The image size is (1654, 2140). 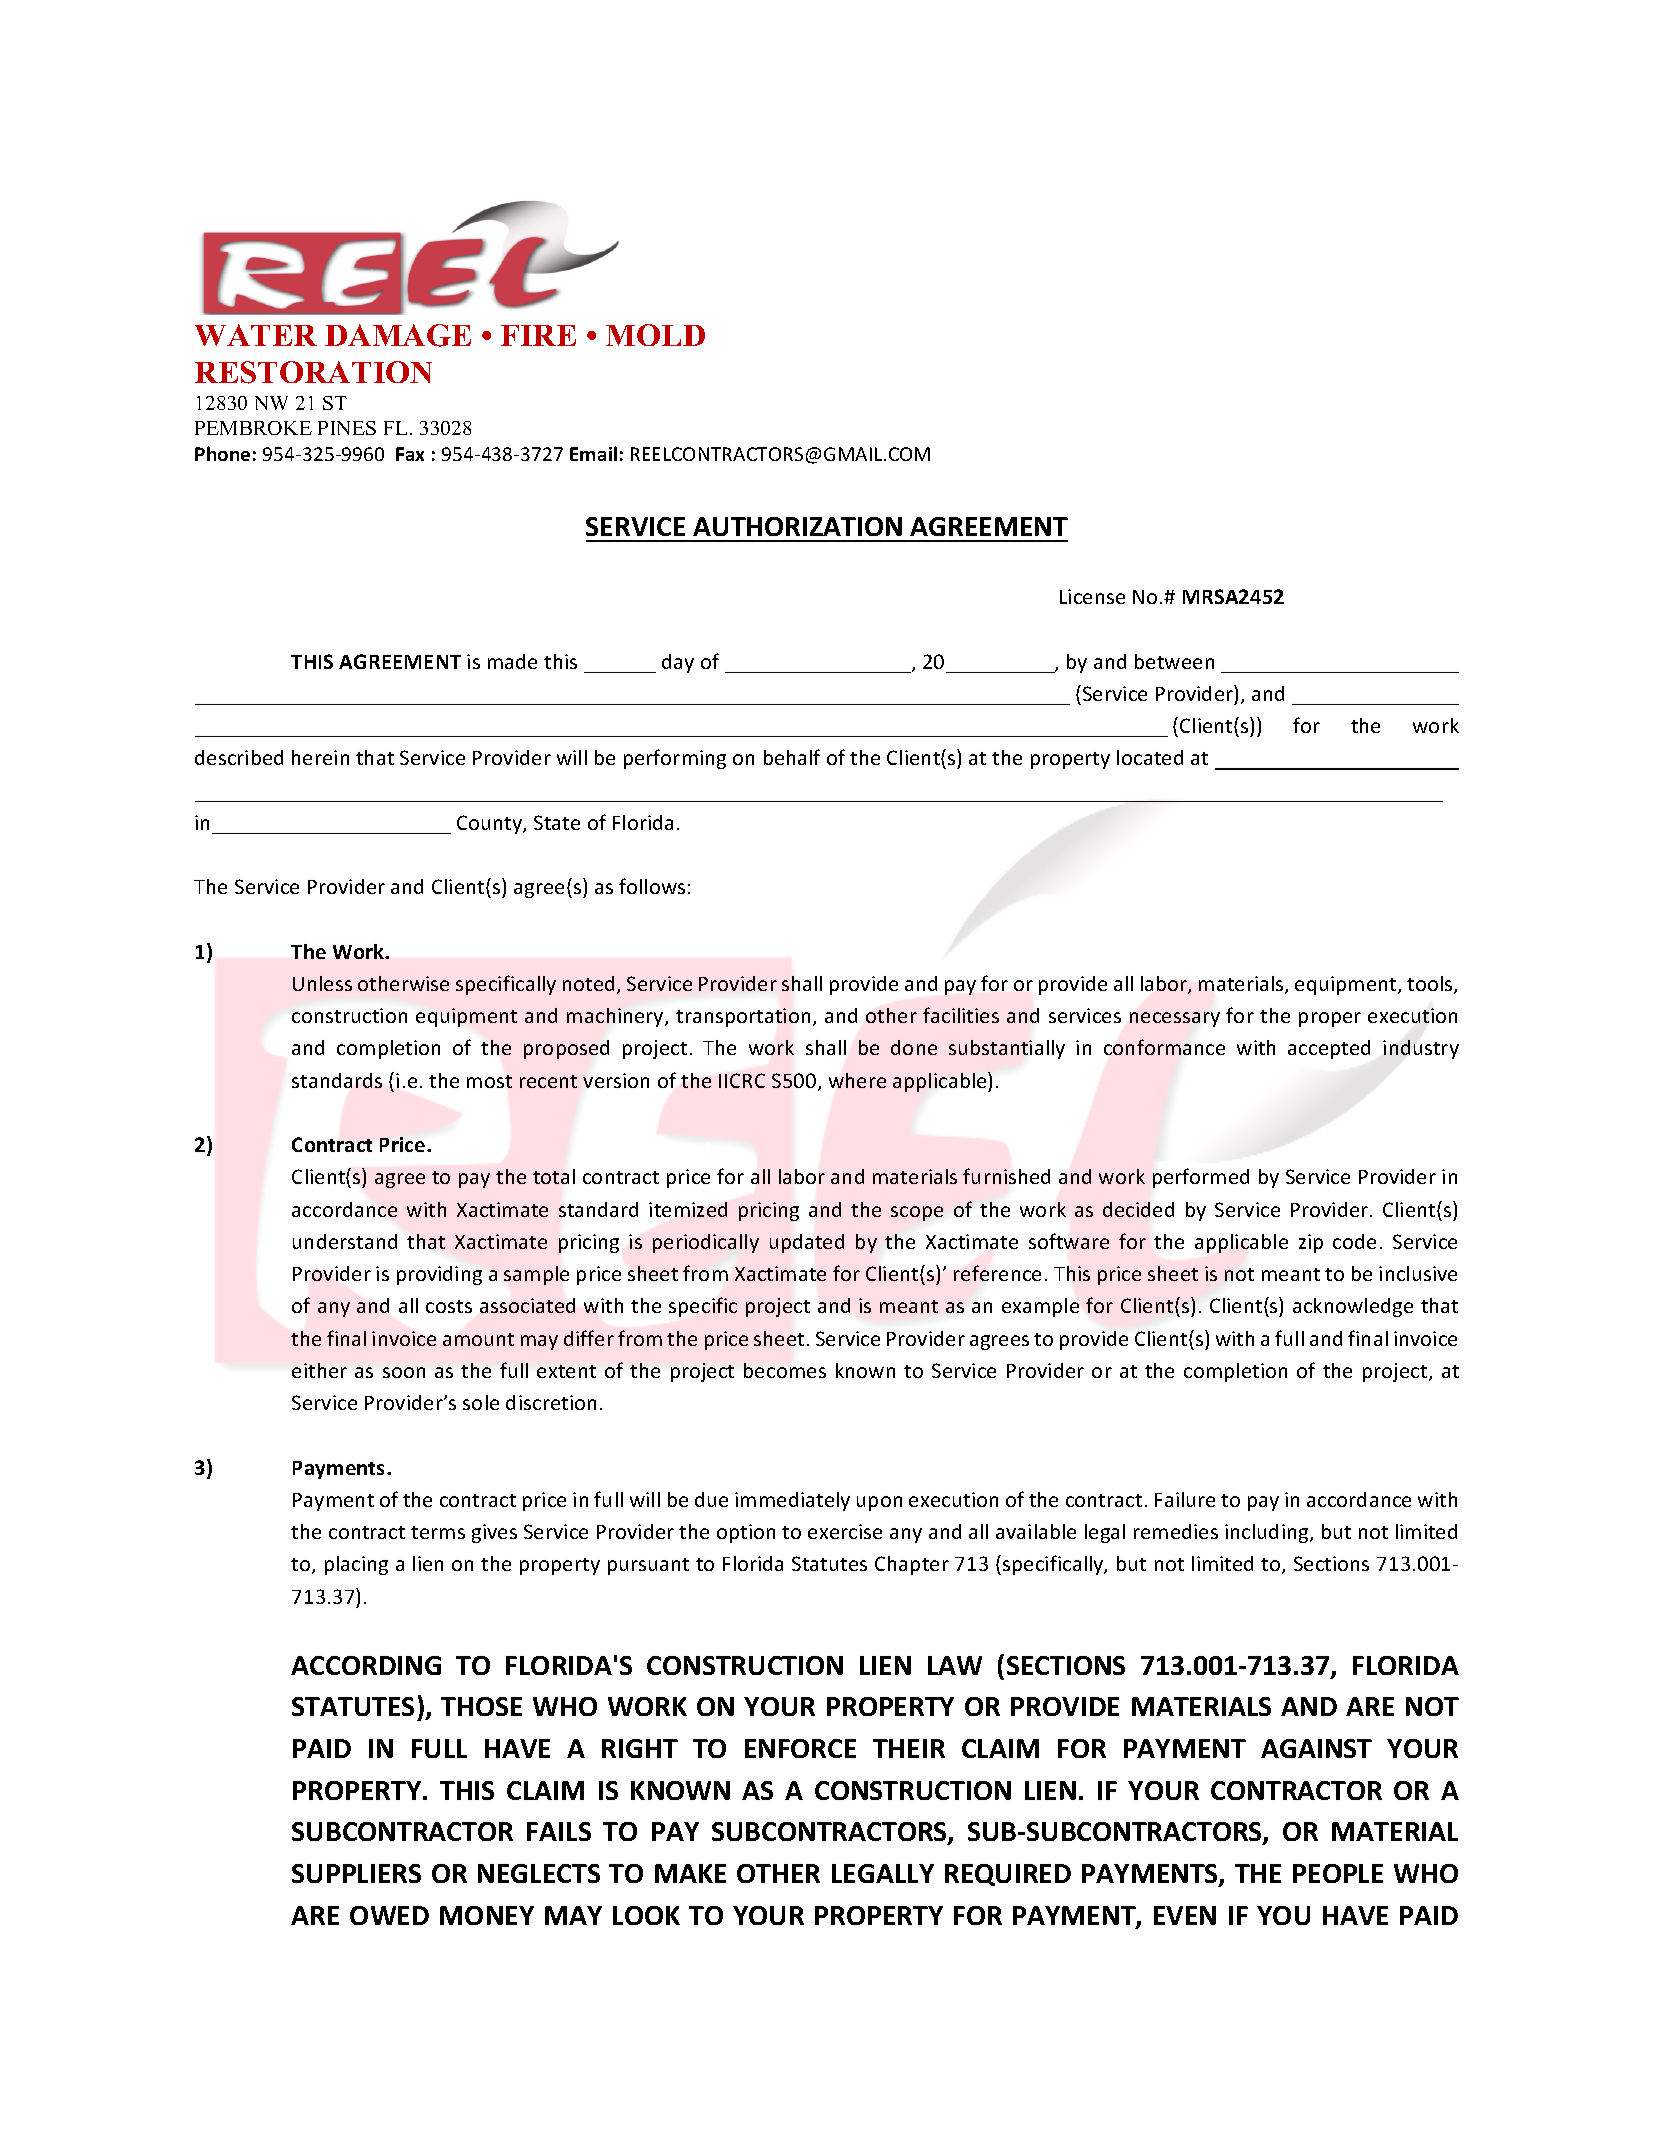 What do you see at coordinates (320, 757) in the image?
I see `herein` at bounding box center [320, 757].
